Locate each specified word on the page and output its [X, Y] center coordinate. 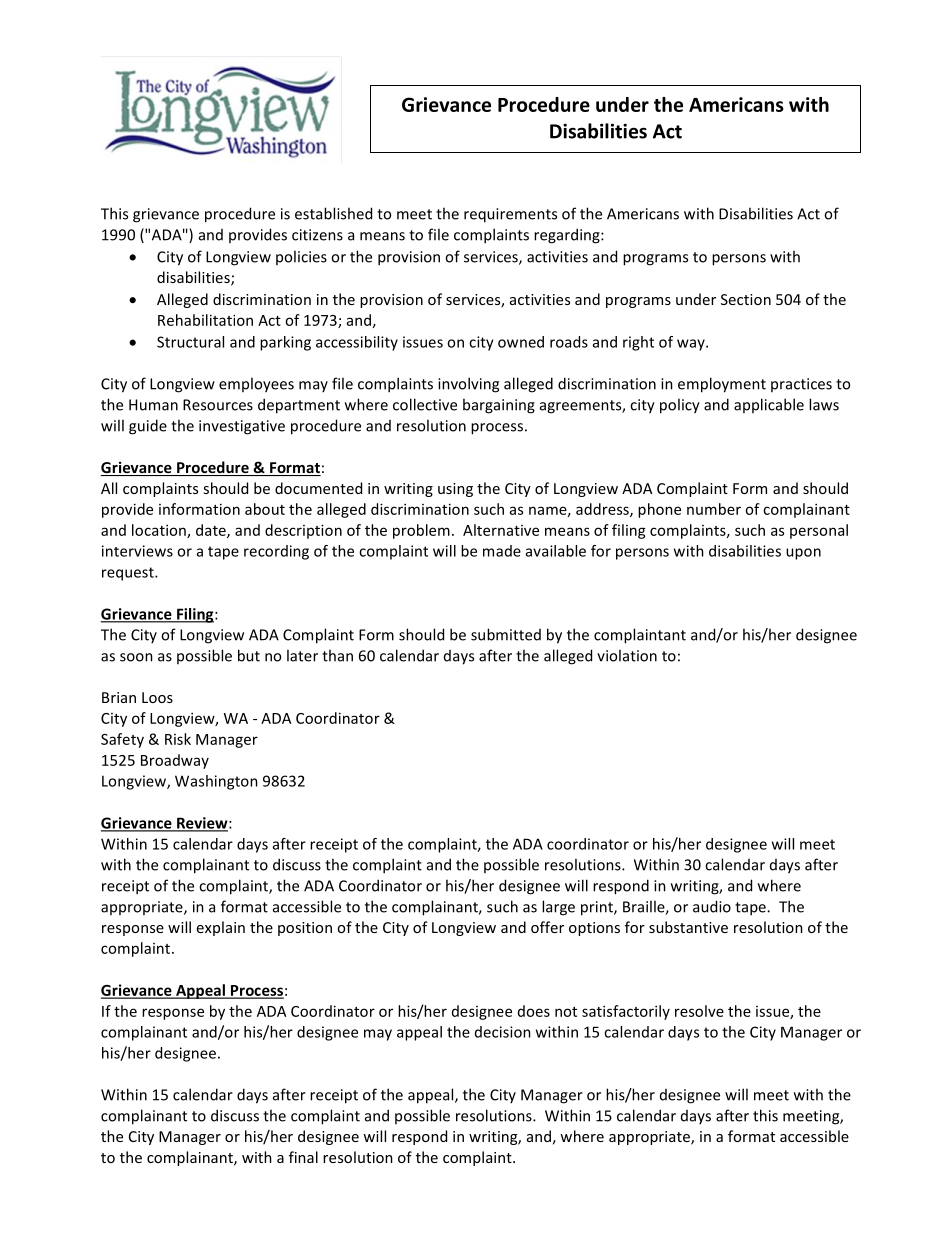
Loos [157, 697]
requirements [510, 215]
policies [301, 257]
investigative [242, 427]
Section [746, 299]
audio [712, 906]
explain [221, 928]
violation [627, 655]
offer [547, 927]
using [455, 490]
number [714, 509]
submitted [506, 634]
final [303, 1157]
